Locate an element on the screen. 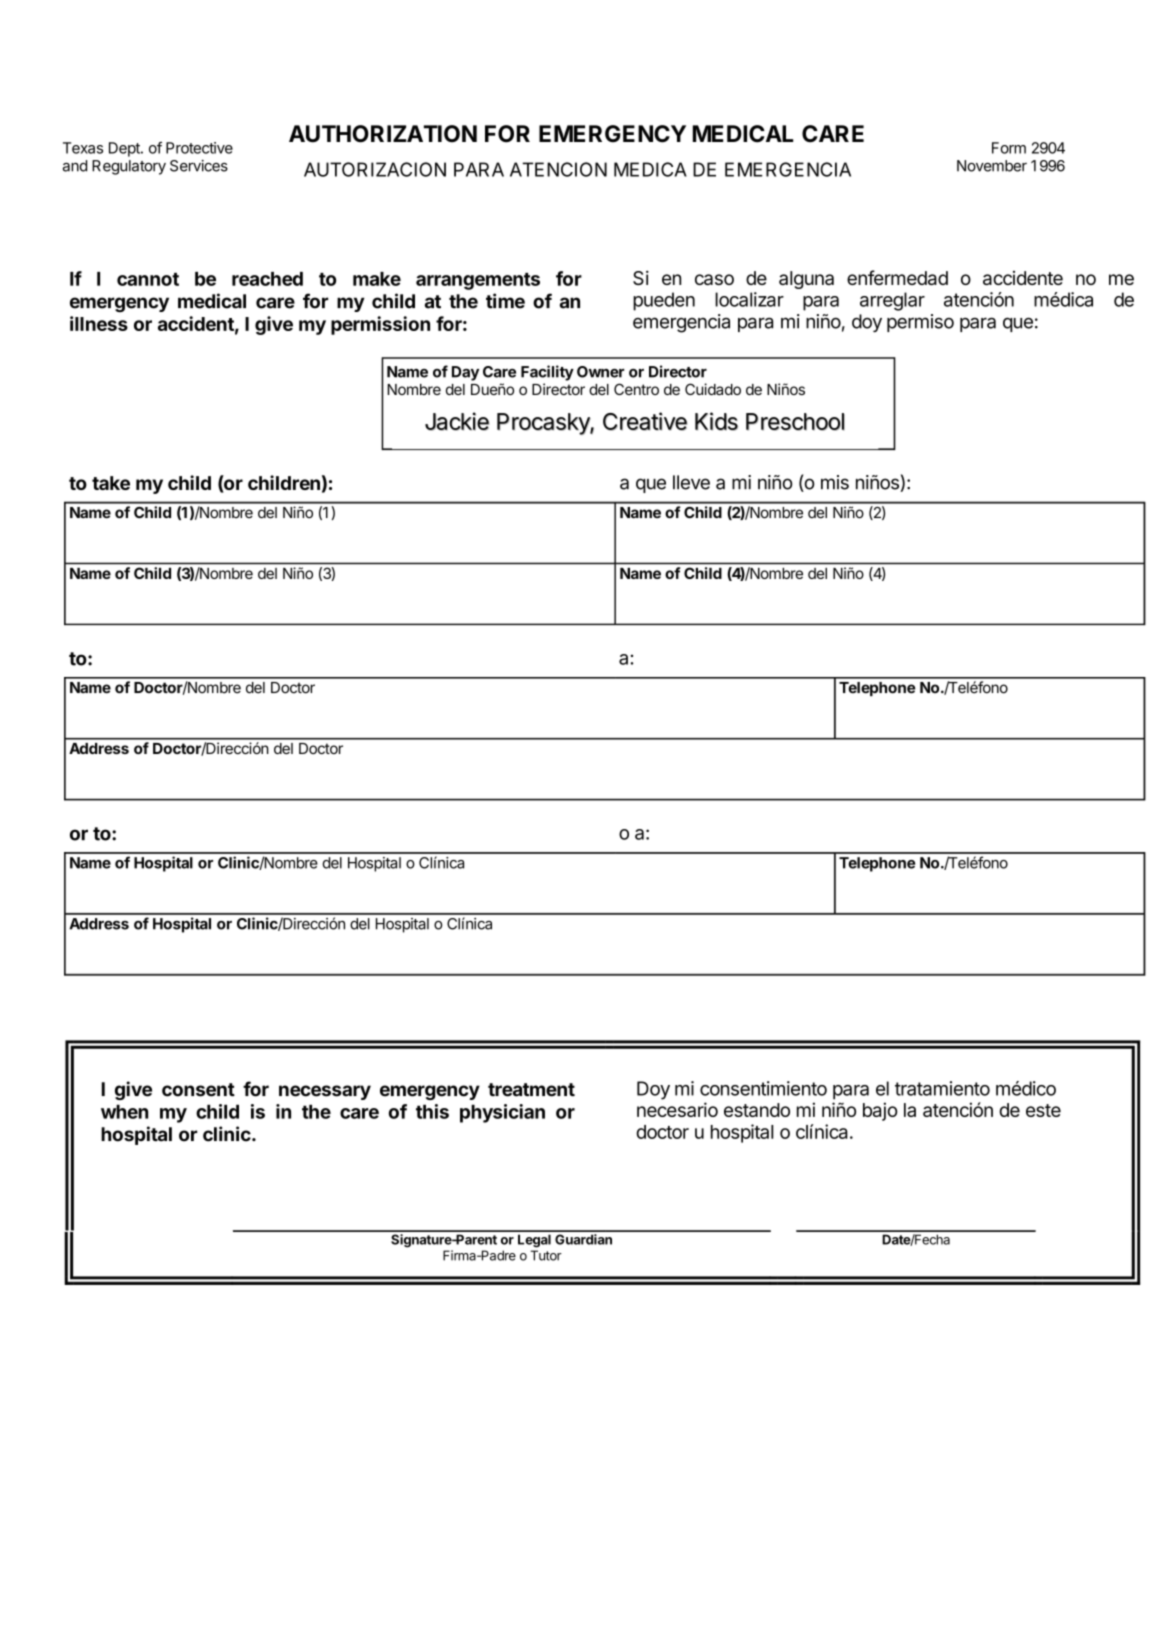  AUTHORIZATION is located at coordinates (383, 134).
